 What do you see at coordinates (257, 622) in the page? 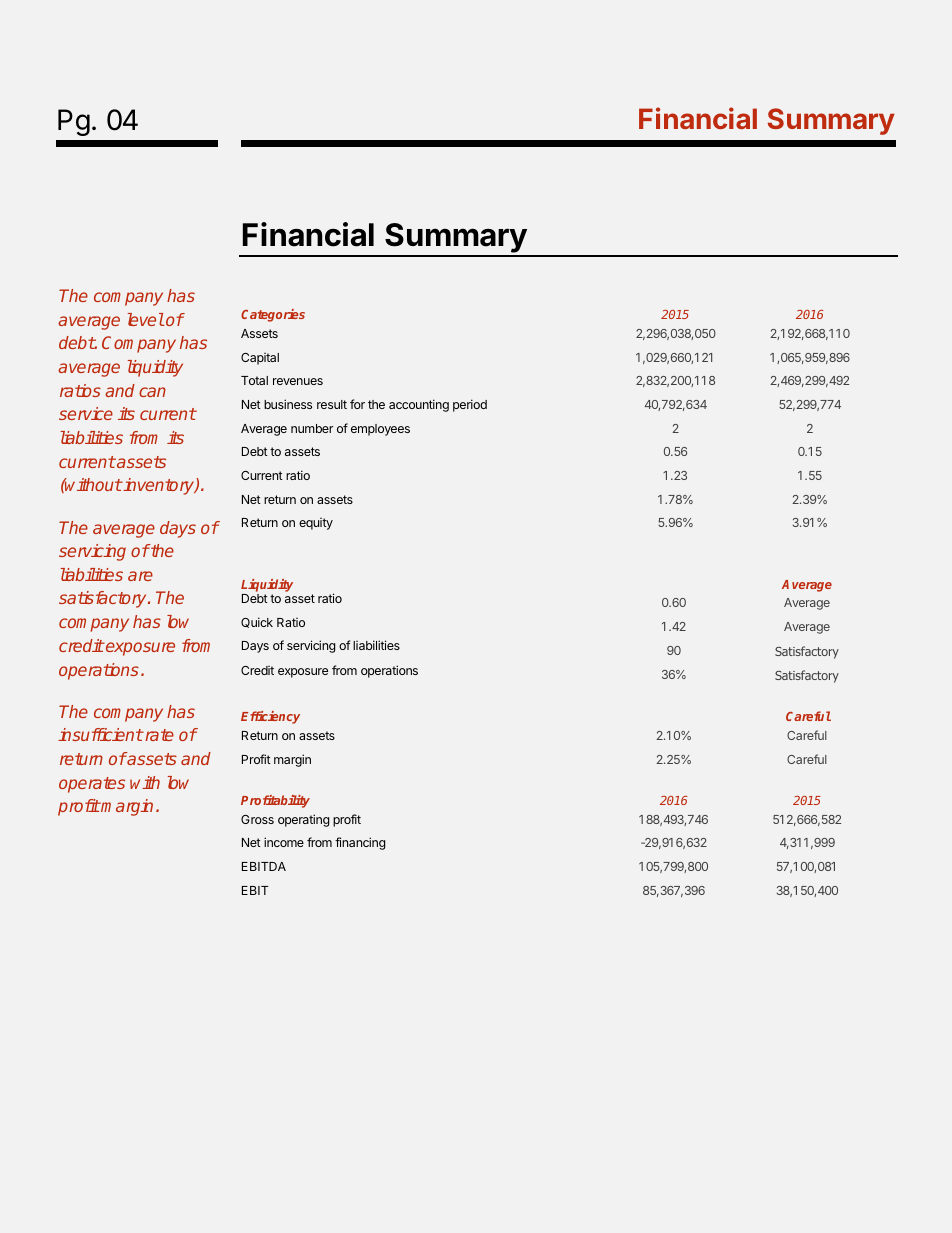
I see `Quick` at bounding box center [257, 622].
